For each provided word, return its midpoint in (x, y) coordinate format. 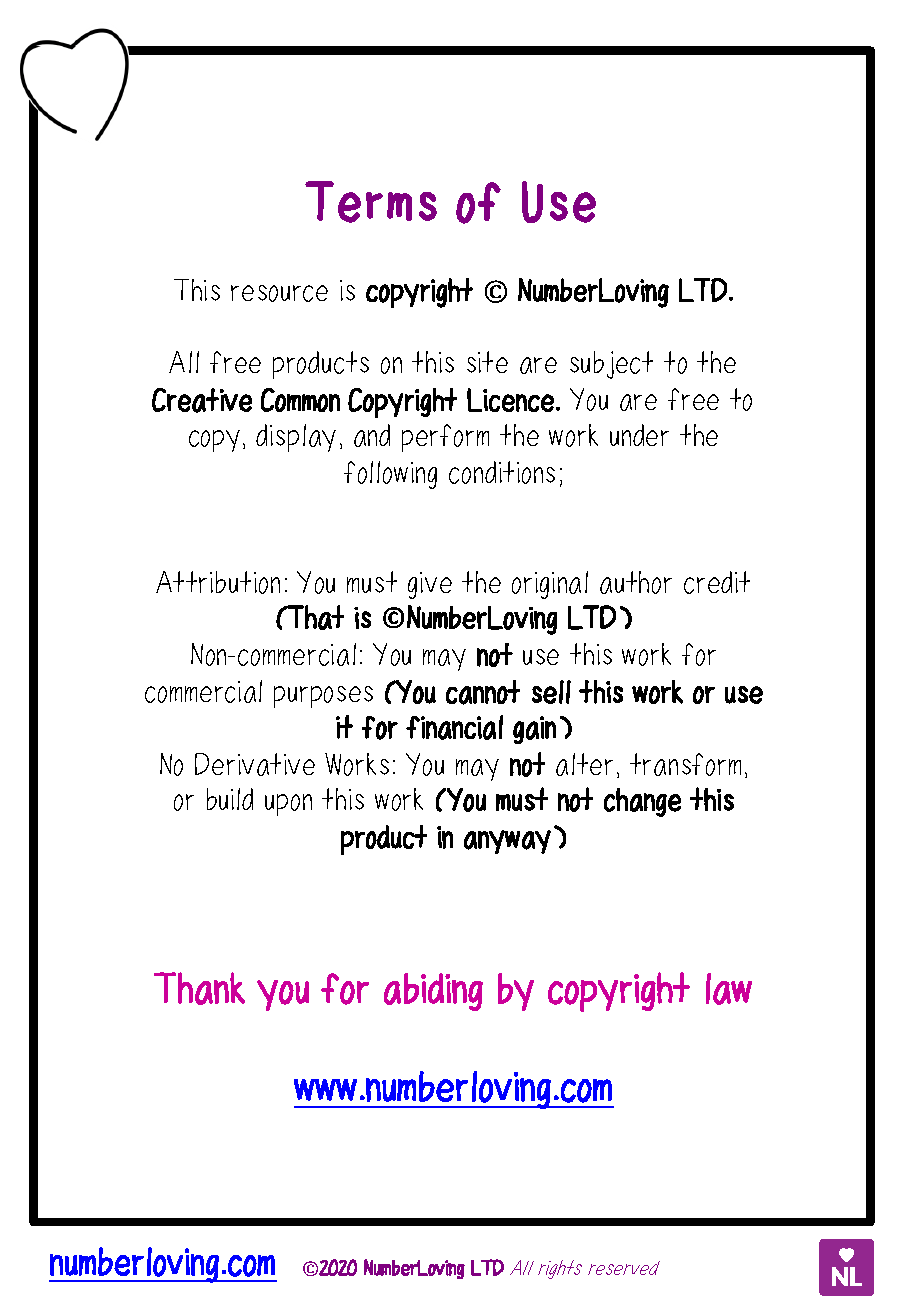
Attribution (218, 582)
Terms (371, 202)
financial (454, 727)
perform (445, 438)
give (430, 585)
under (639, 435)
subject (611, 365)
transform (685, 764)
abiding (433, 992)
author (636, 582)
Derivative (255, 764)
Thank (199, 988)
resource (279, 293)
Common (300, 400)
